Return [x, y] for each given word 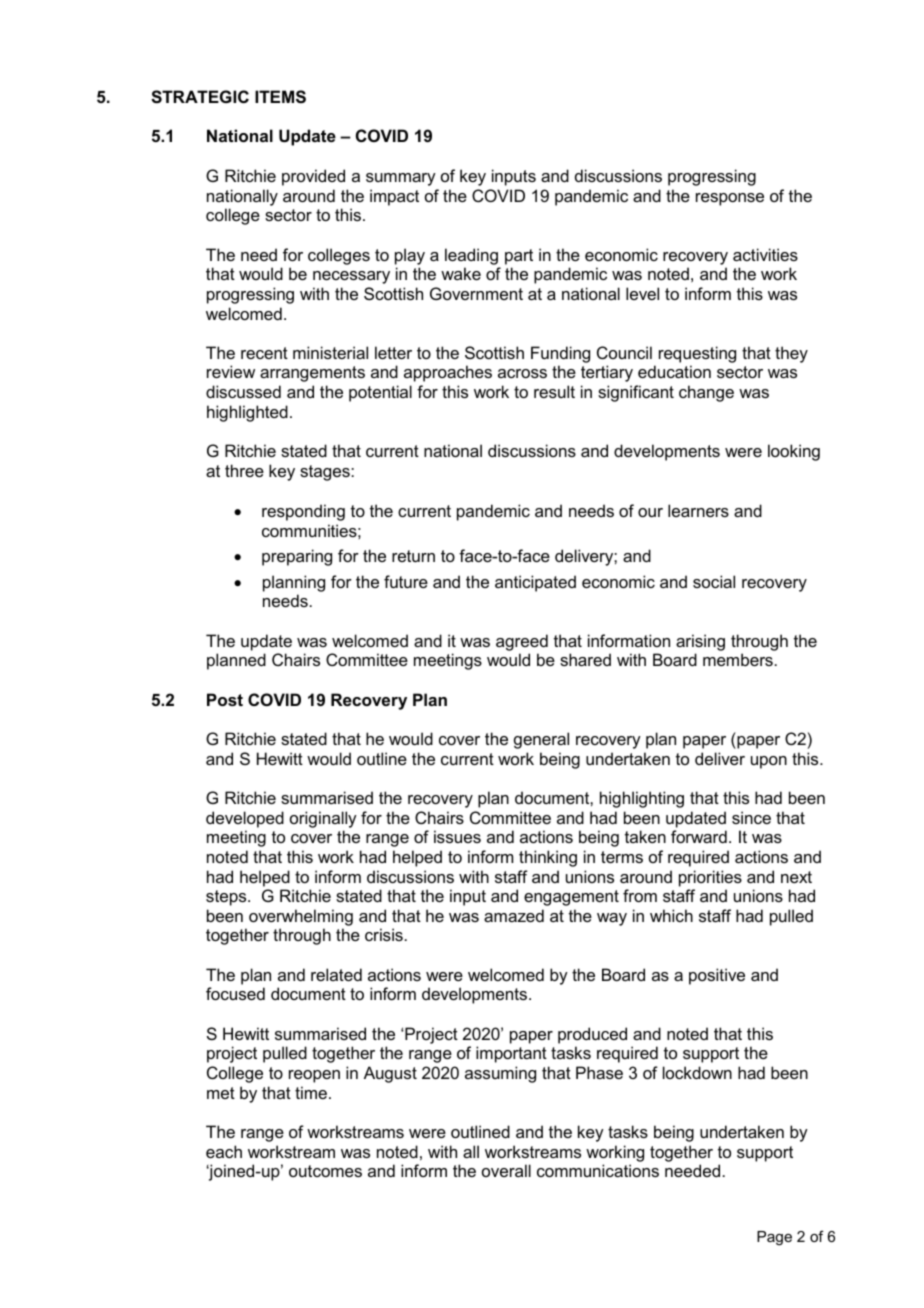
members [738, 659]
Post [225, 699]
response [730, 199]
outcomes [325, 1171]
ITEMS [280, 97]
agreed [522, 642]
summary [401, 179]
